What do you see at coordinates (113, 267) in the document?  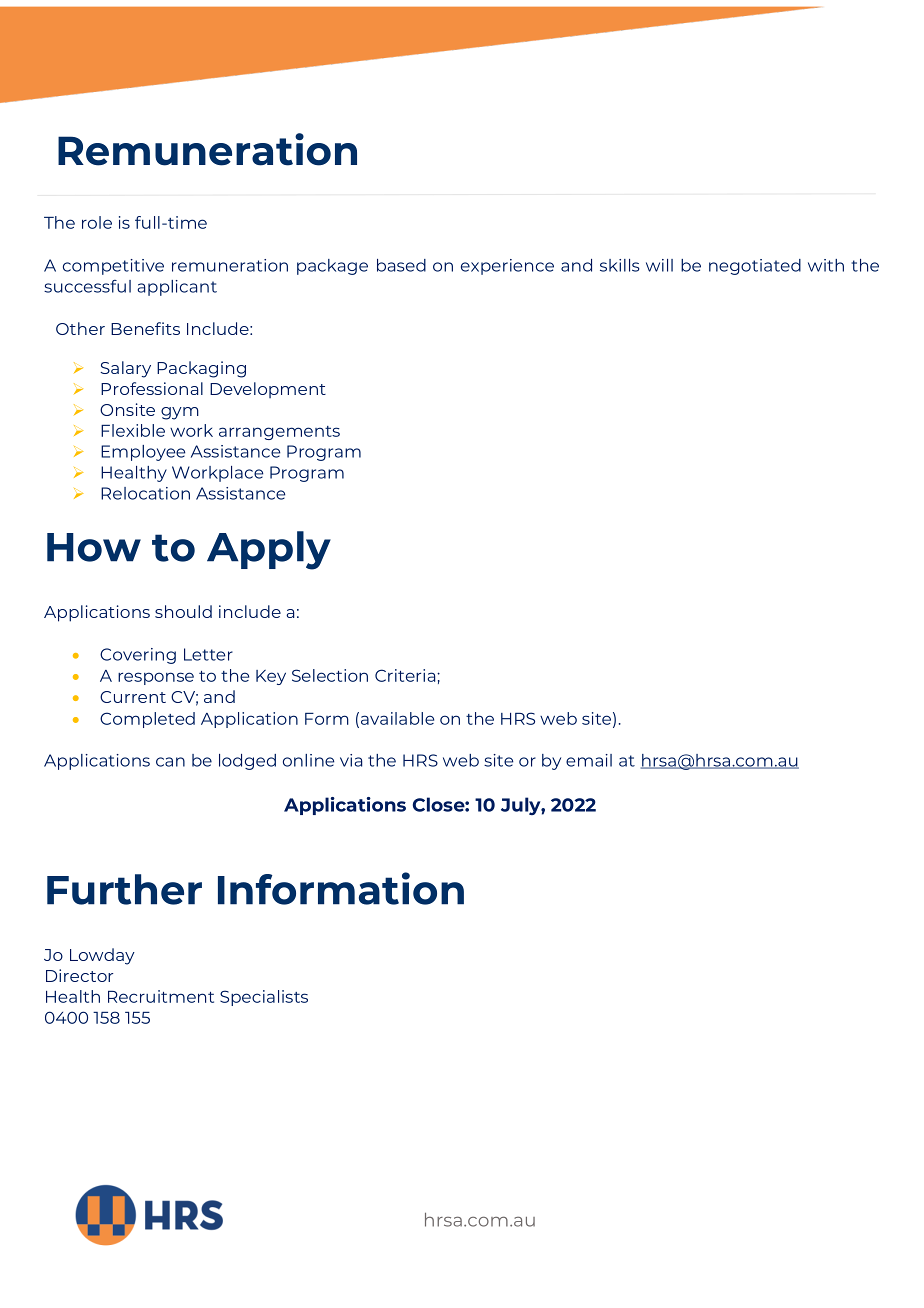 I see `competitive` at bounding box center [113, 267].
